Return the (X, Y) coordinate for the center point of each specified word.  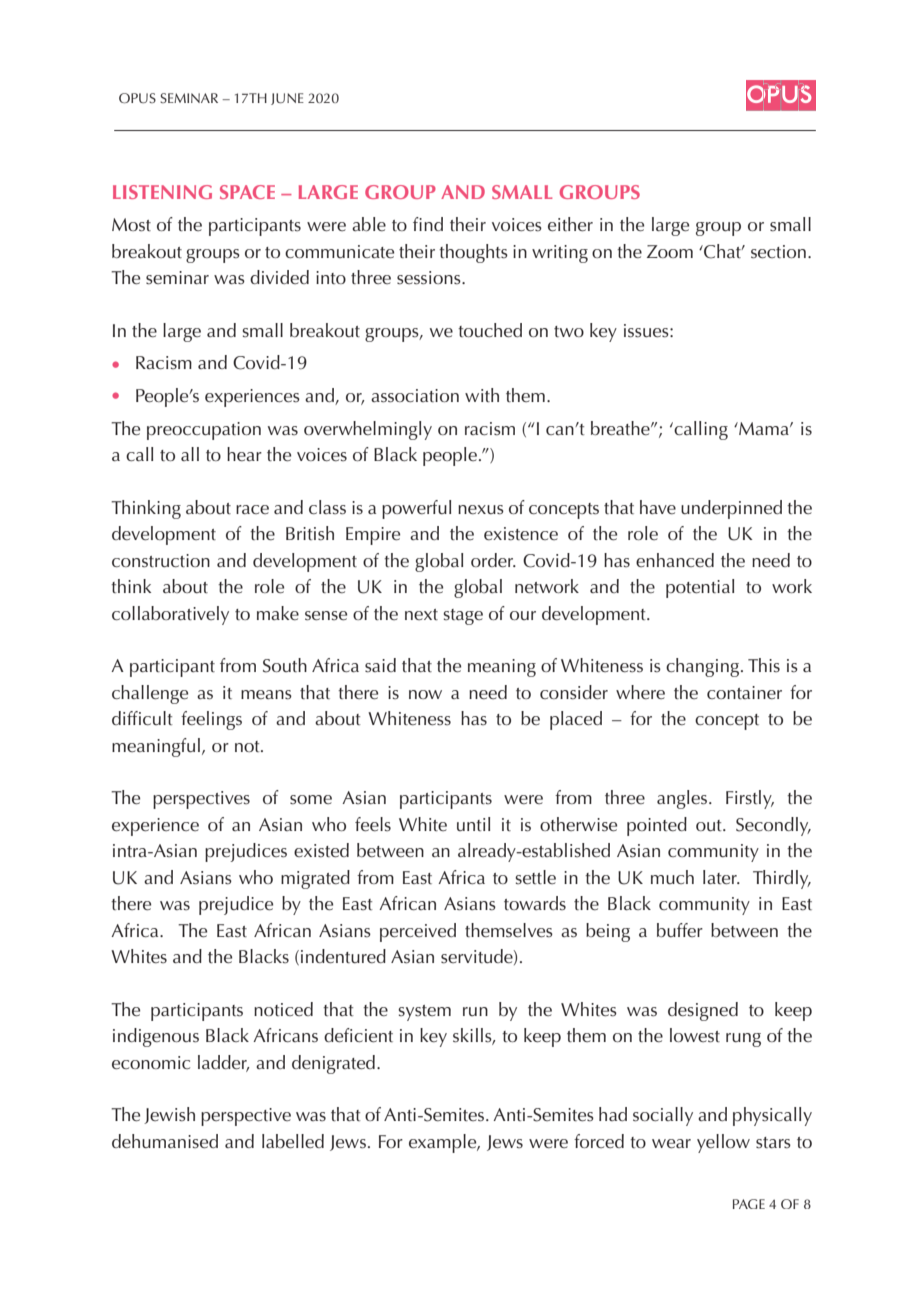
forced (599, 1141)
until (473, 824)
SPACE (247, 192)
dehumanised (165, 1141)
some (311, 800)
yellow (723, 1143)
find (428, 224)
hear (244, 454)
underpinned (731, 509)
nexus (481, 510)
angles (682, 799)
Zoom (670, 251)
